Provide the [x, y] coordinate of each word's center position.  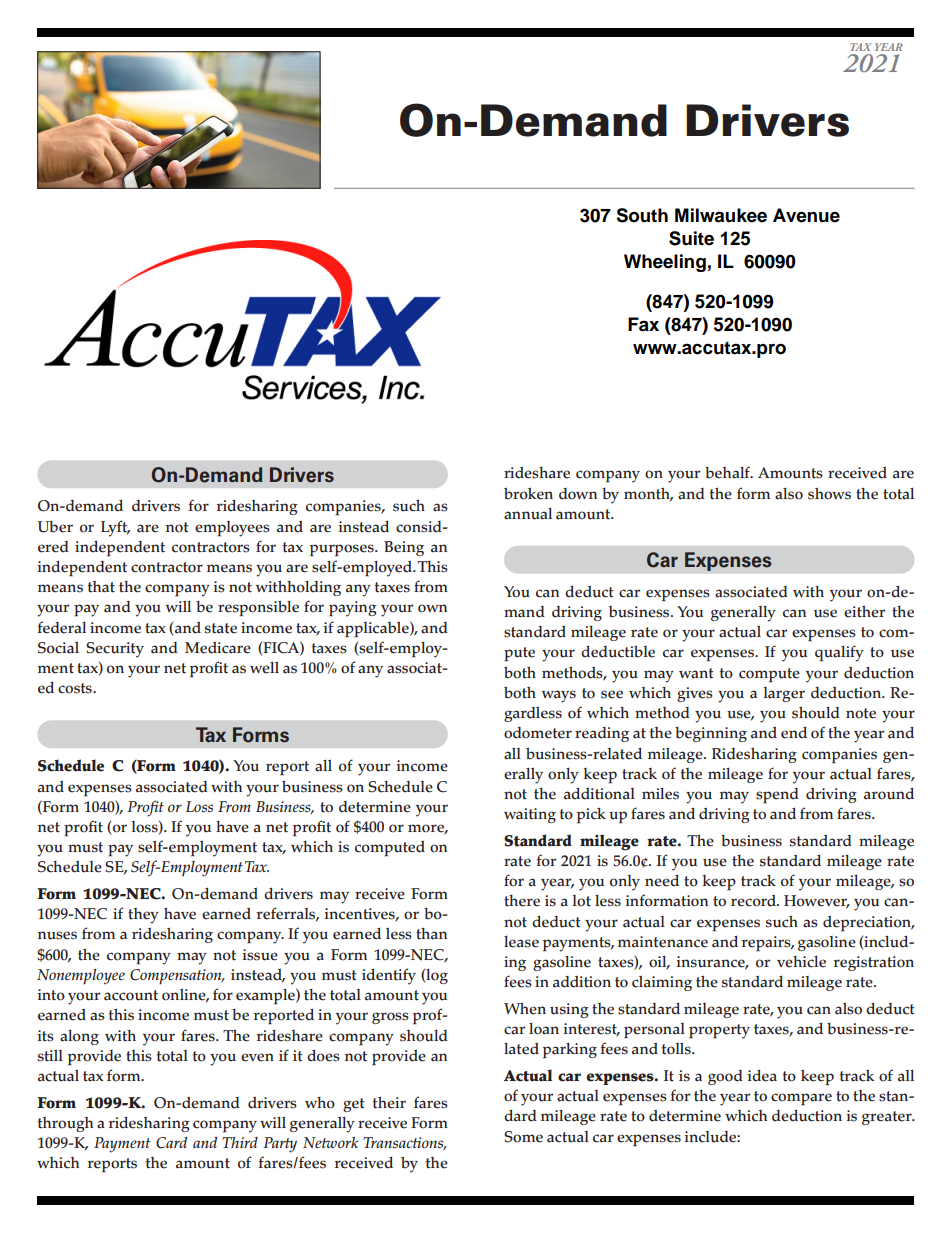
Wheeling [665, 263]
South [642, 215]
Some [523, 1137]
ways [559, 696]
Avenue [806, 215]
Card [171, 1143]
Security [115, 650]
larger [784, 694]
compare [801, 1099]
